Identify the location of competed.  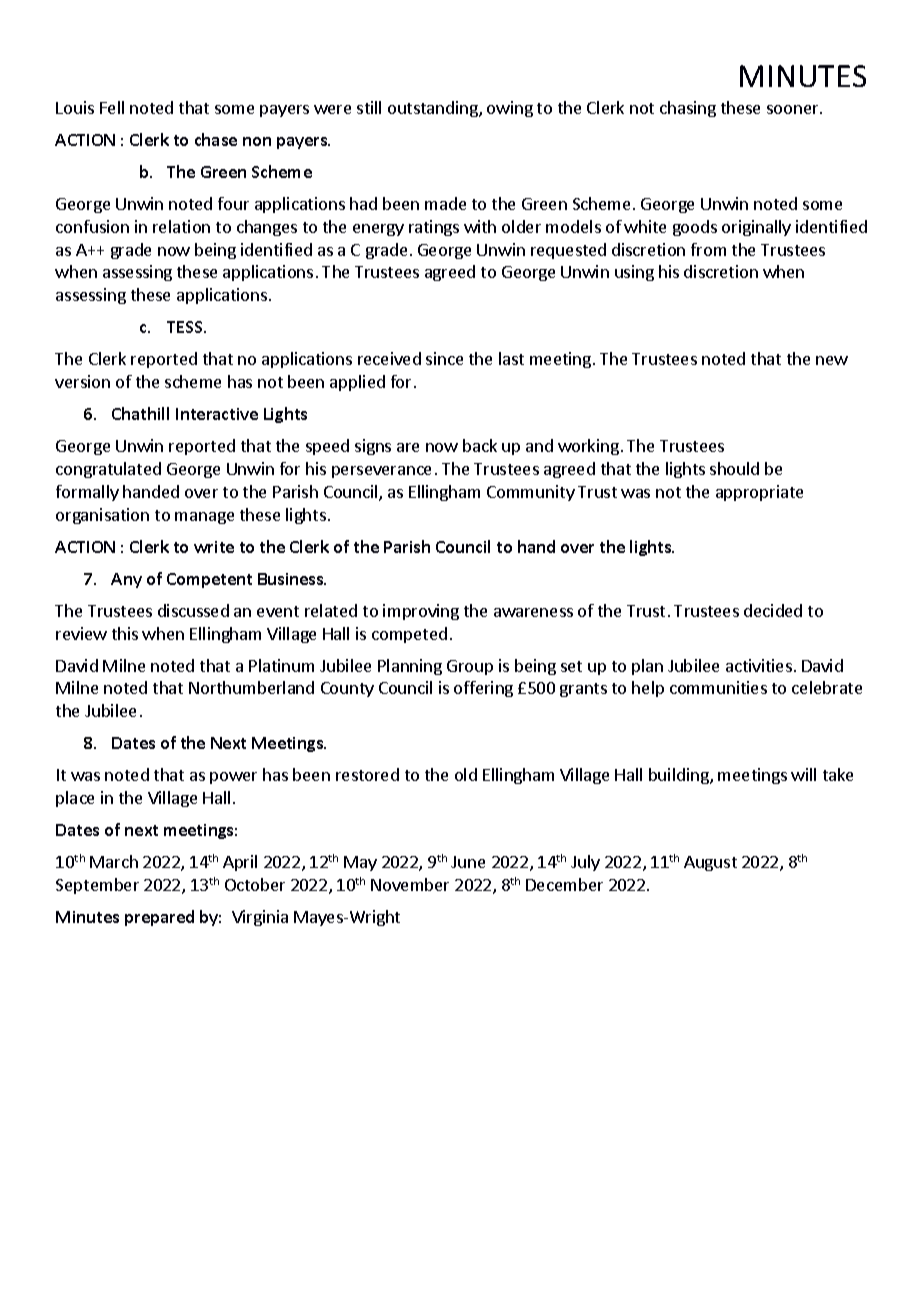
(409, 635).
